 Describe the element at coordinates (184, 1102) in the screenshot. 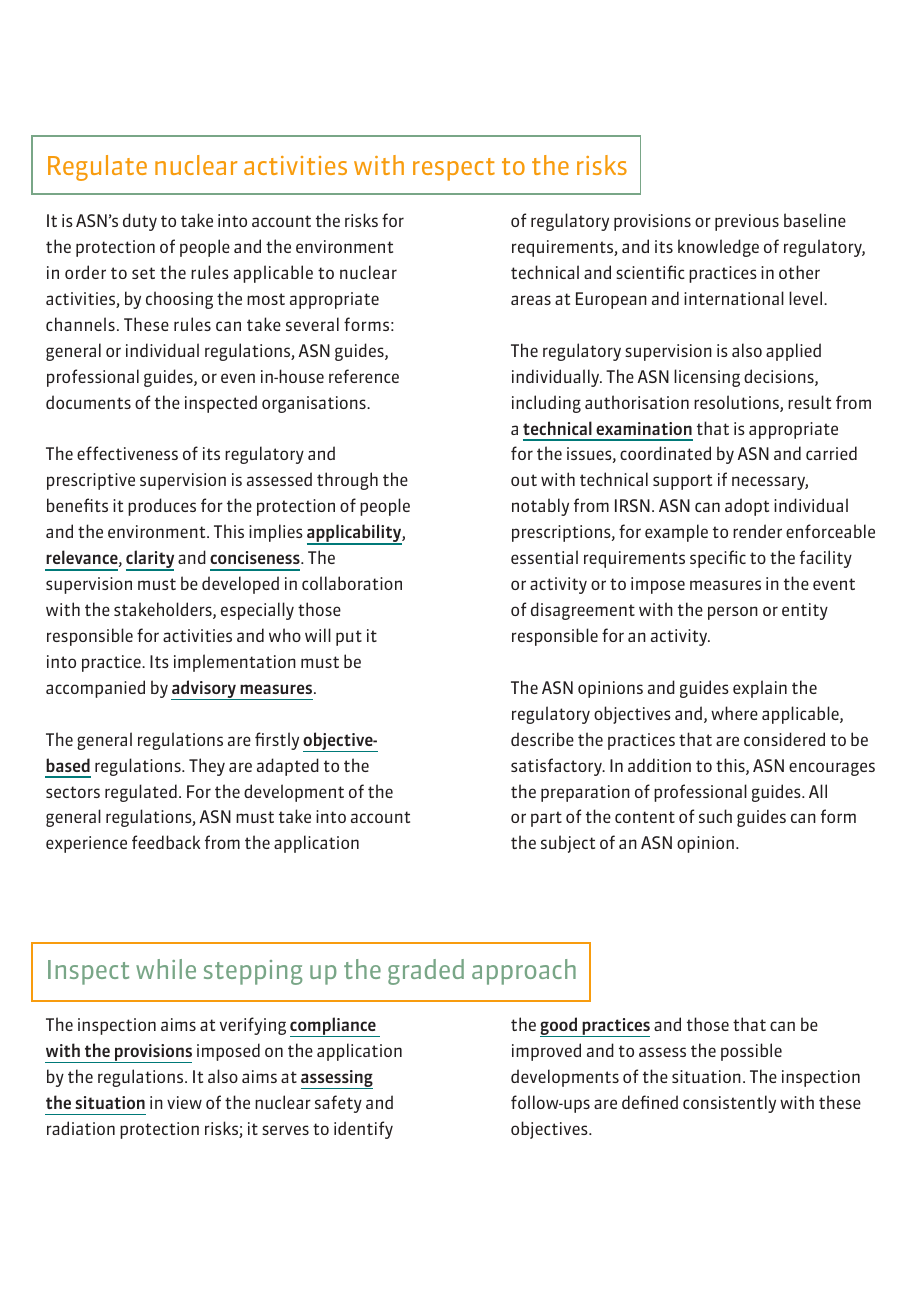

I see `view` at that location.
